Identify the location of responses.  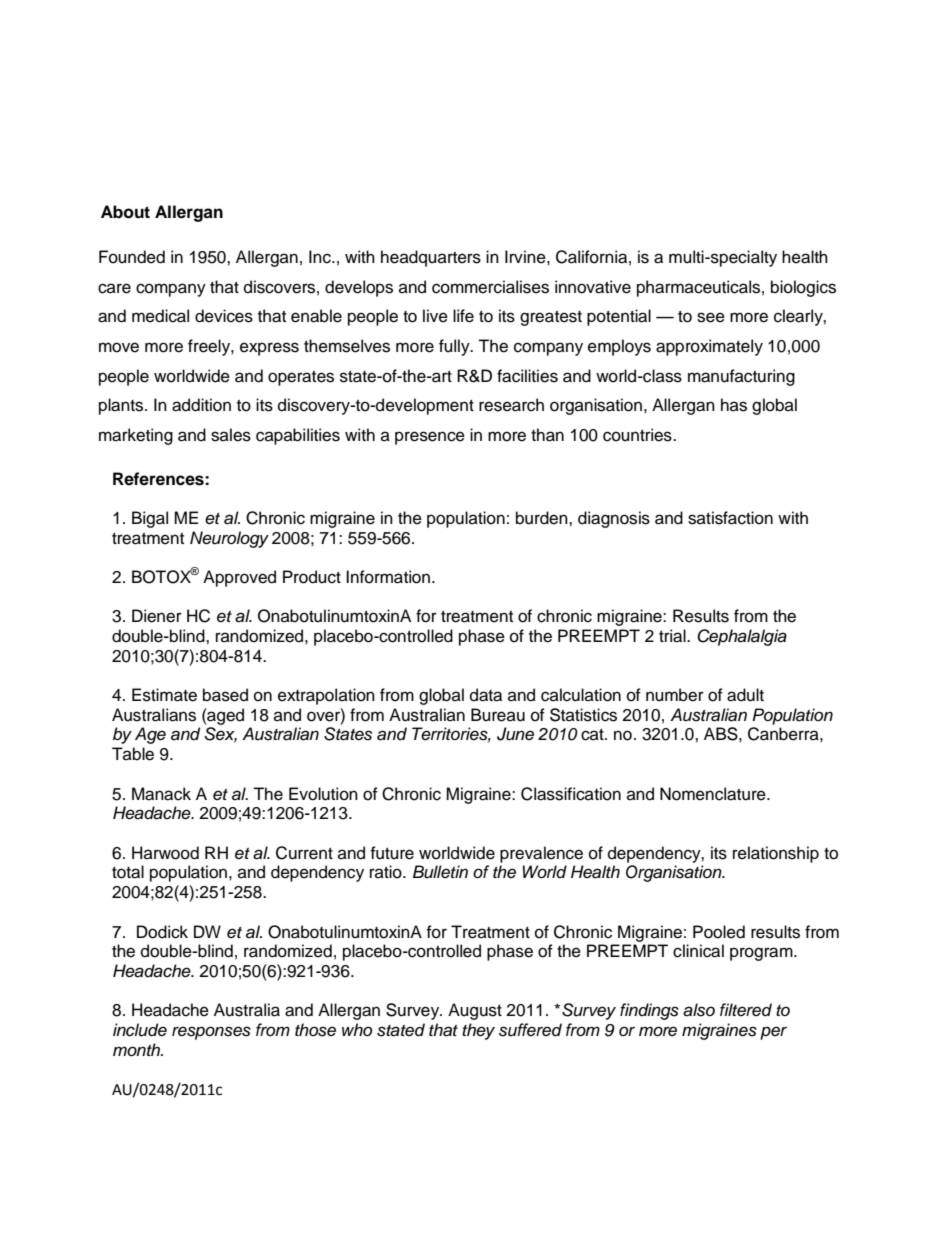
(211, 1033).
